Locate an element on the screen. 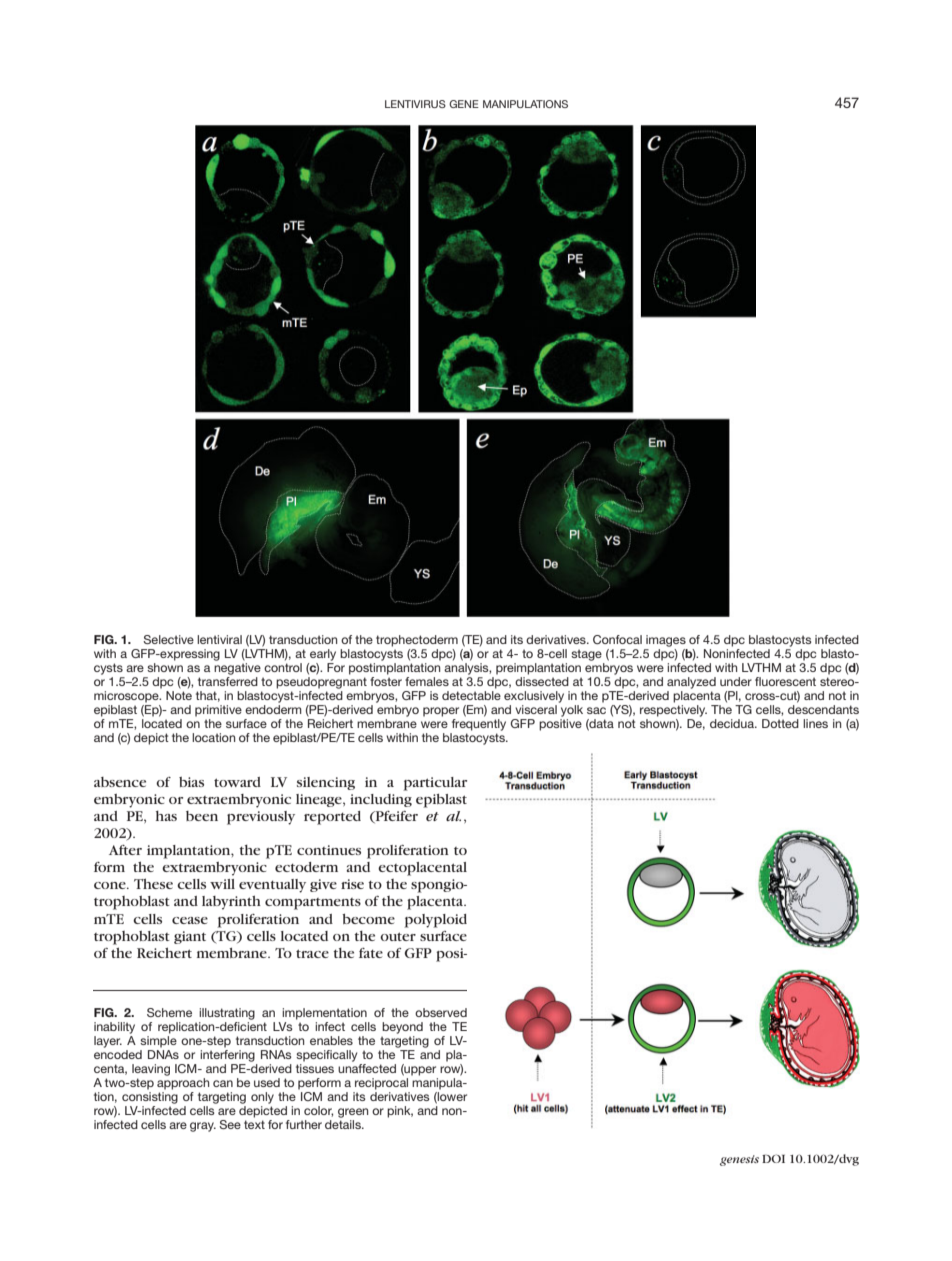  giant is located at coordinates (190, 937).
